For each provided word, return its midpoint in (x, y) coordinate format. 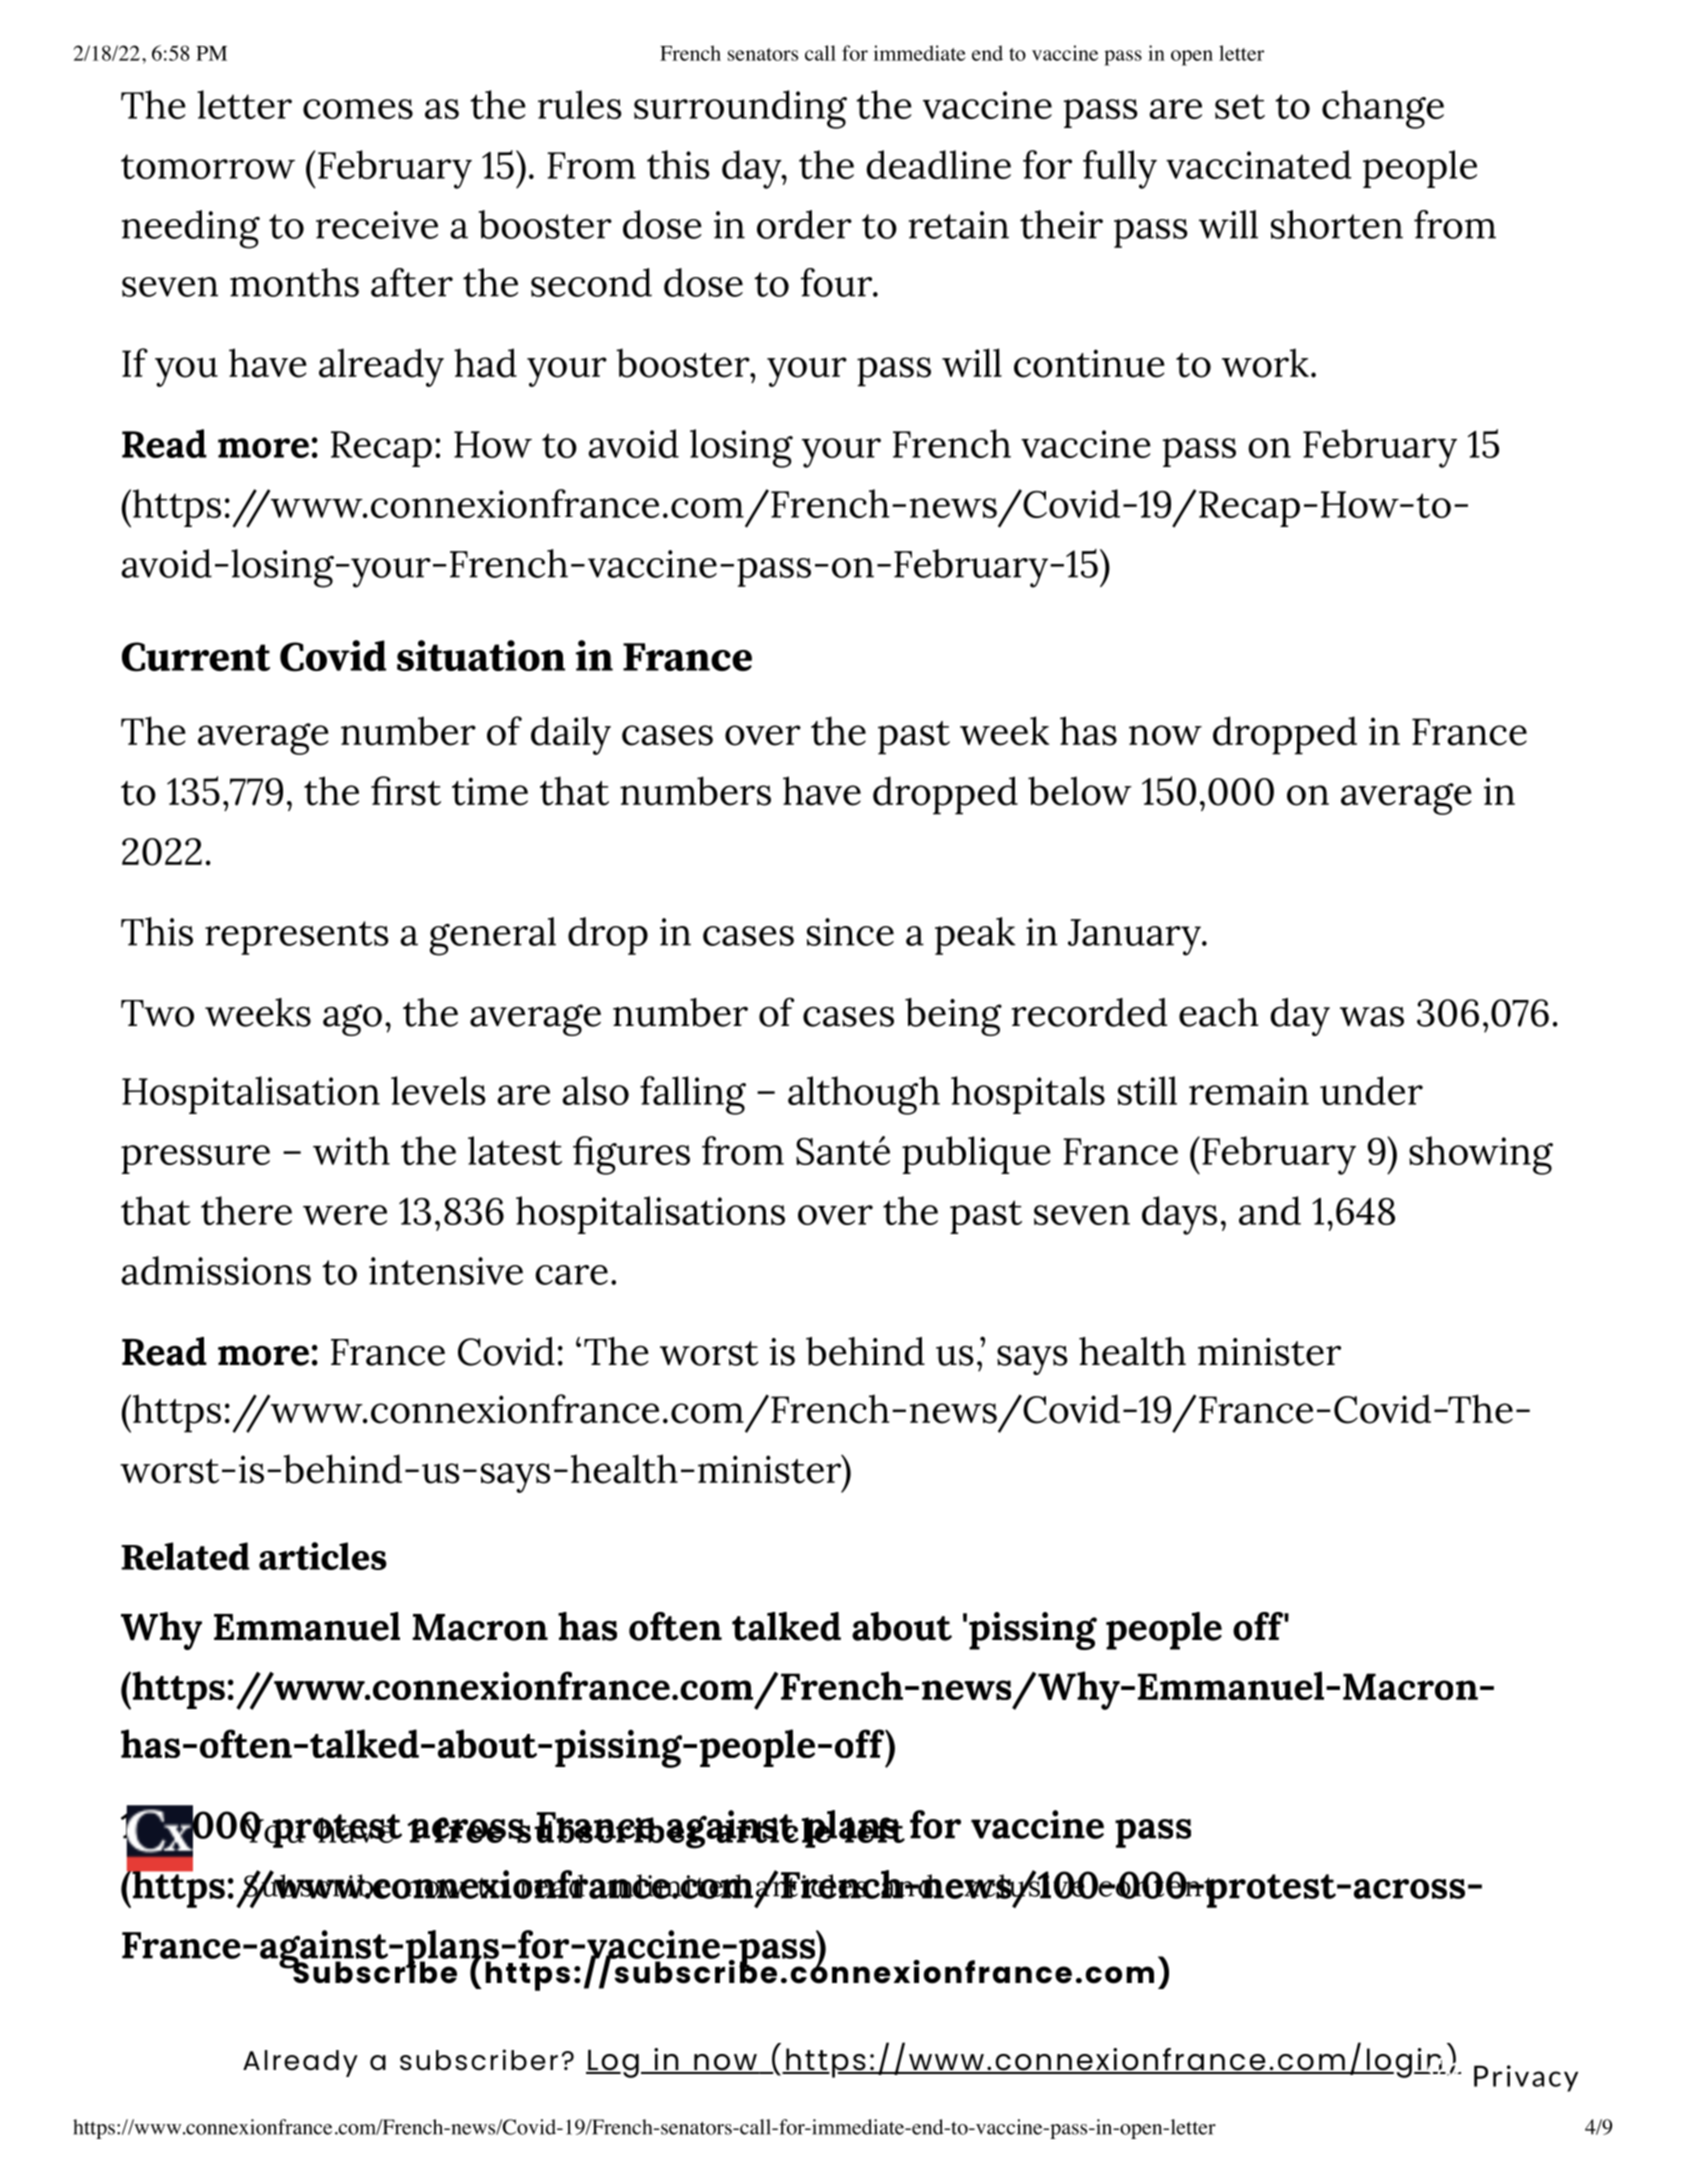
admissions (216, 1270)
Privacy (1526, 2078)
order (804, 224)
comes (358, 109)
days (1179, 1215)
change (1383, 109)
